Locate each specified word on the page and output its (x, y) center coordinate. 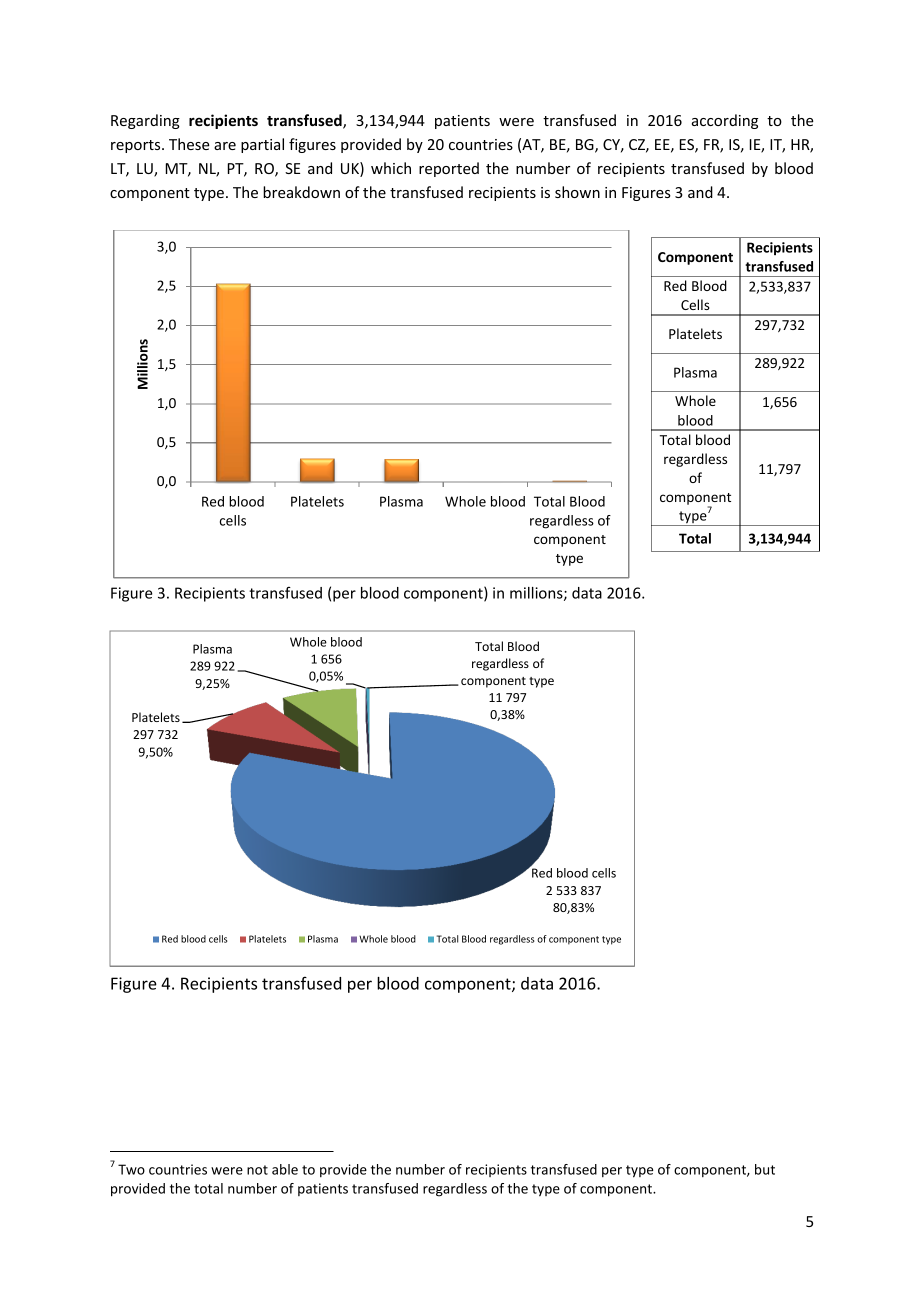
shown (577, 192)
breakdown (301, 192)
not (257, 1170)
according (725, 121)
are (225, 146)
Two (131, 1169)
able (285, 1169)
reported (449, 169)
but (765, 1169)
